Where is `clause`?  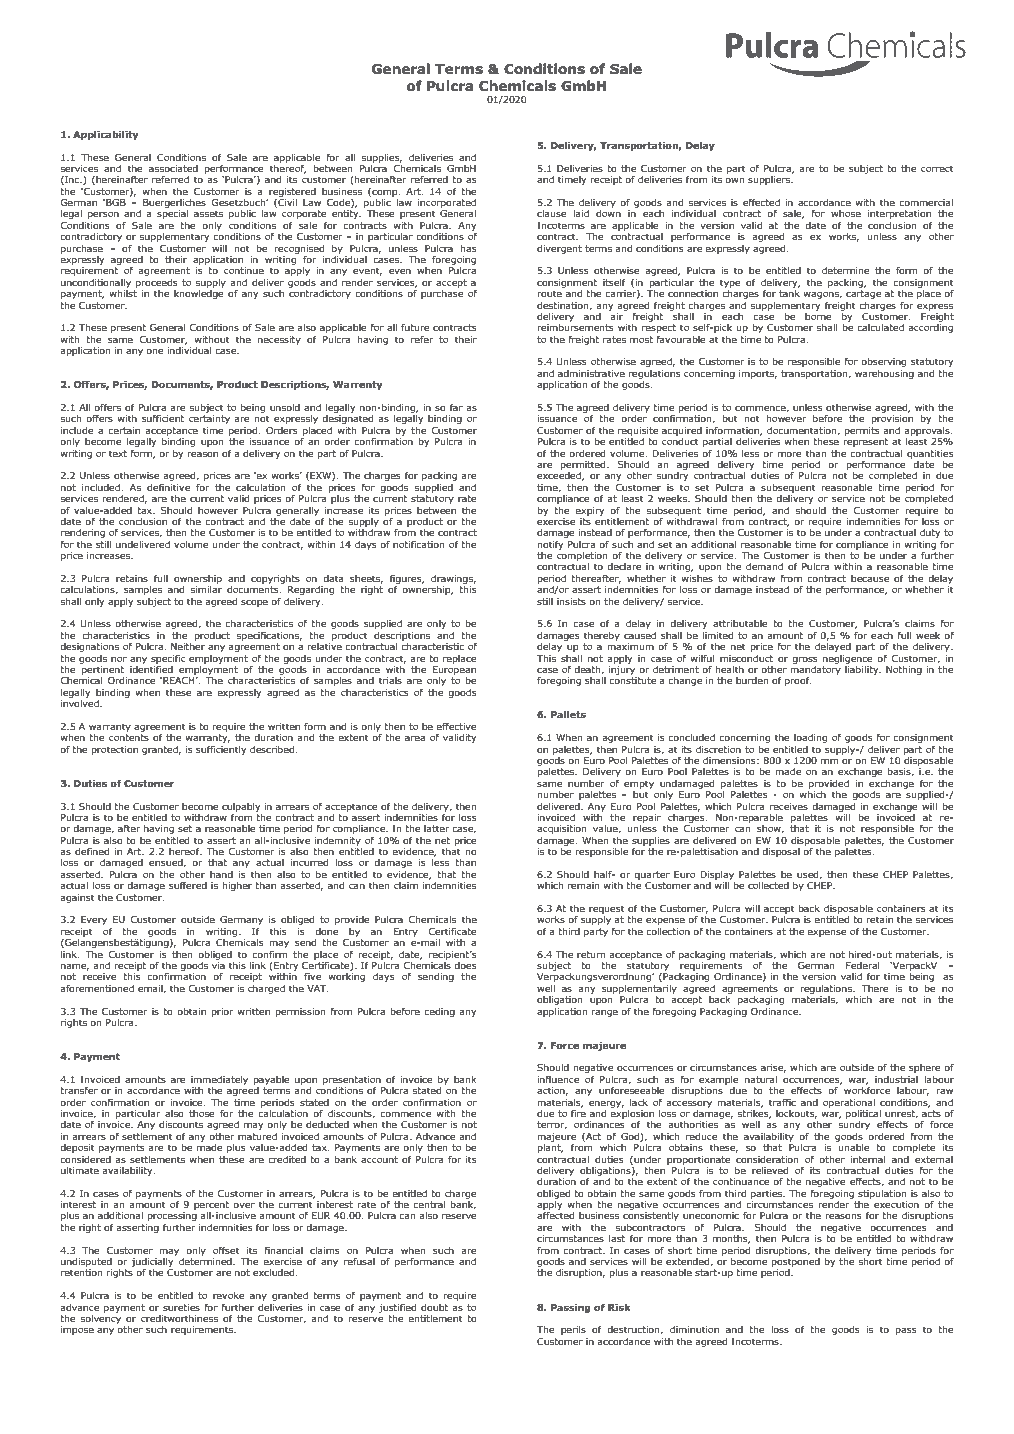 clause is located at coordinates (552, 213).
